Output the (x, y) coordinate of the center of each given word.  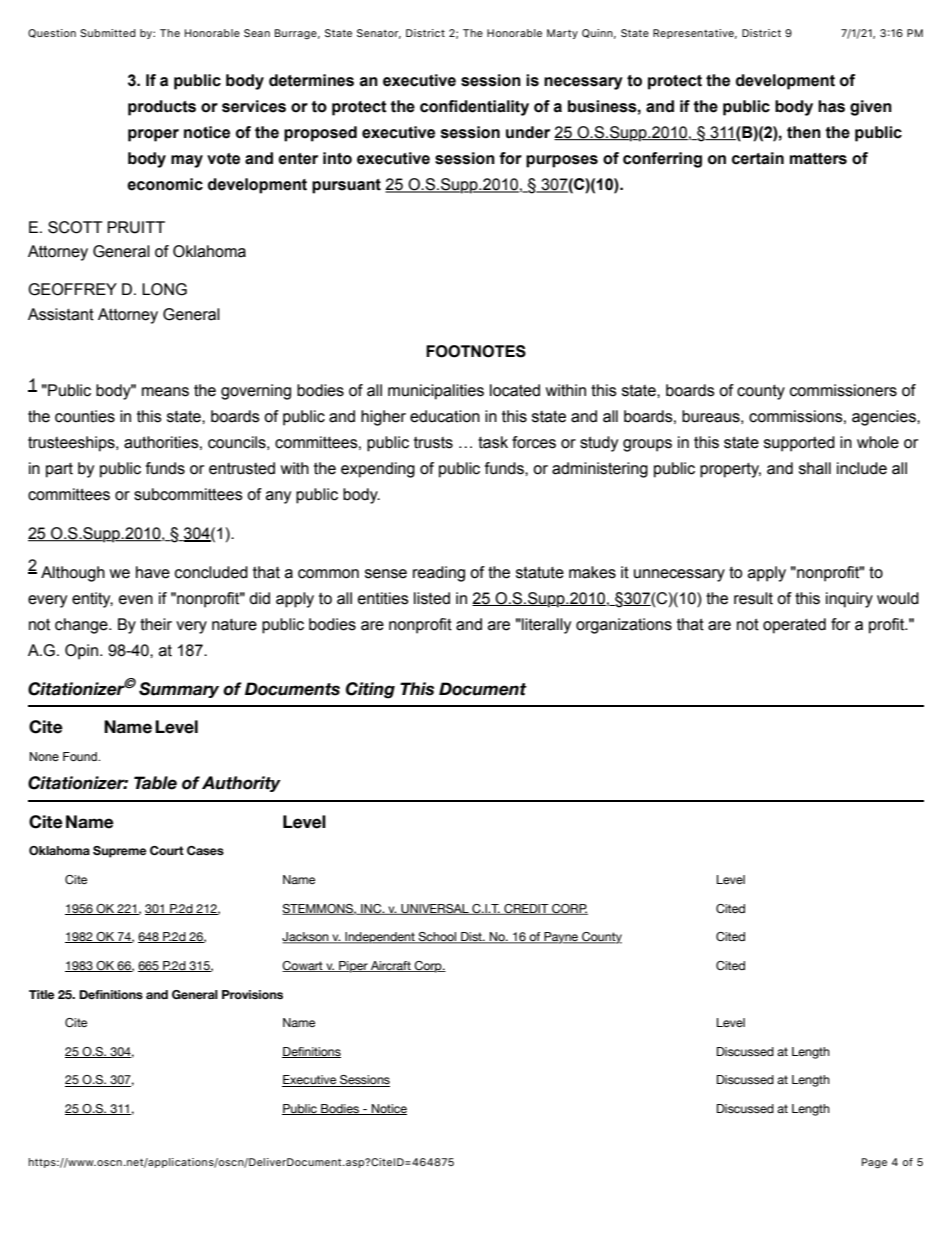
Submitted (108, 33)
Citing (370, 690)
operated (794, 626)
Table (155, 783)
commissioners (843, 390)
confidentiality (474, 108)
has (831, 106)
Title (42, 994)
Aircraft (391, 966)
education (445, 416)
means (165, 392)
